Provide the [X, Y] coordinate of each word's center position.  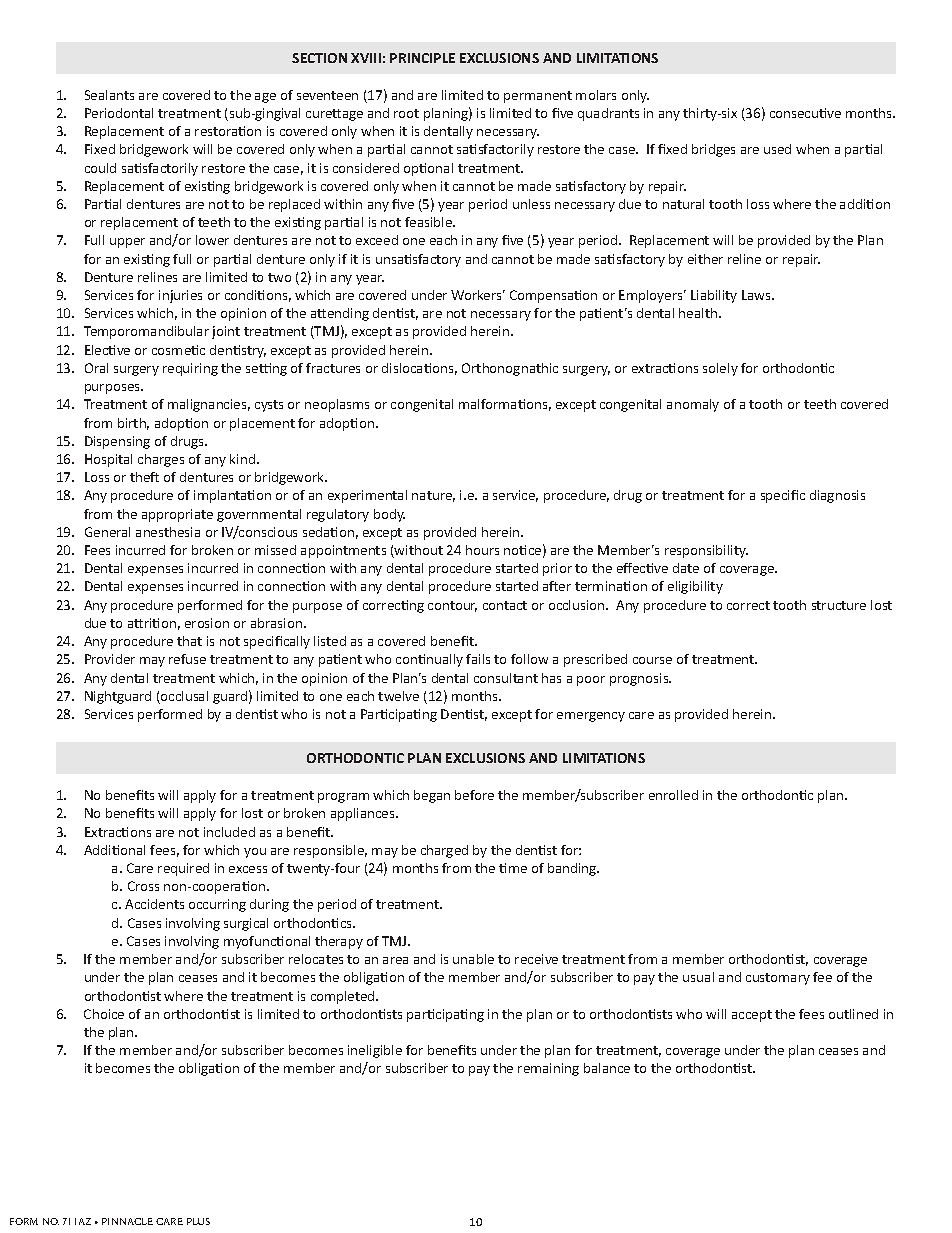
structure [839, 605]
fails [478, 659]
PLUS [198, 1221]
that [189, 641]
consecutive [805, 113]
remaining [548, 1069]
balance [607, 1068]
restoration [228, 131]
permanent [538, 97]
